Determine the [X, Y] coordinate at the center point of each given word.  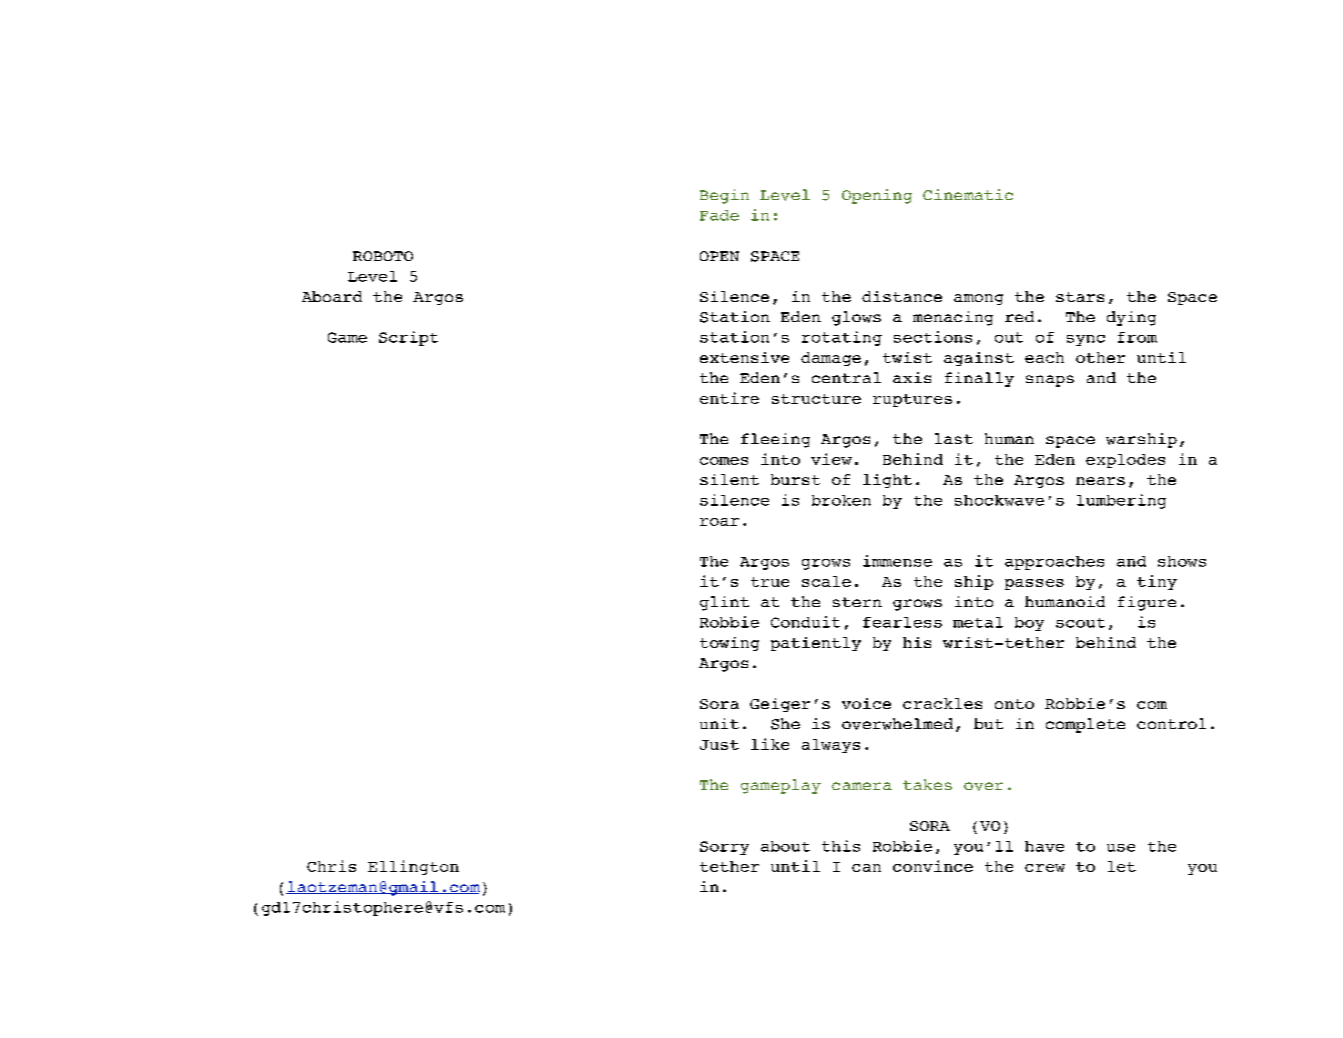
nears [1100, 481]
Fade [719, 215]
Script [408, 338]
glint [724, 603]
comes [724, 461]
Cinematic [968, 194]
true [770, 582]
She [785, 724]
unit [719, 723]
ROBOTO [383, 256]
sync [1086, 340]
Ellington [413, 867]
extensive [744, 357]
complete [1085, 725]
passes [1034, 584]
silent [729, 479]
